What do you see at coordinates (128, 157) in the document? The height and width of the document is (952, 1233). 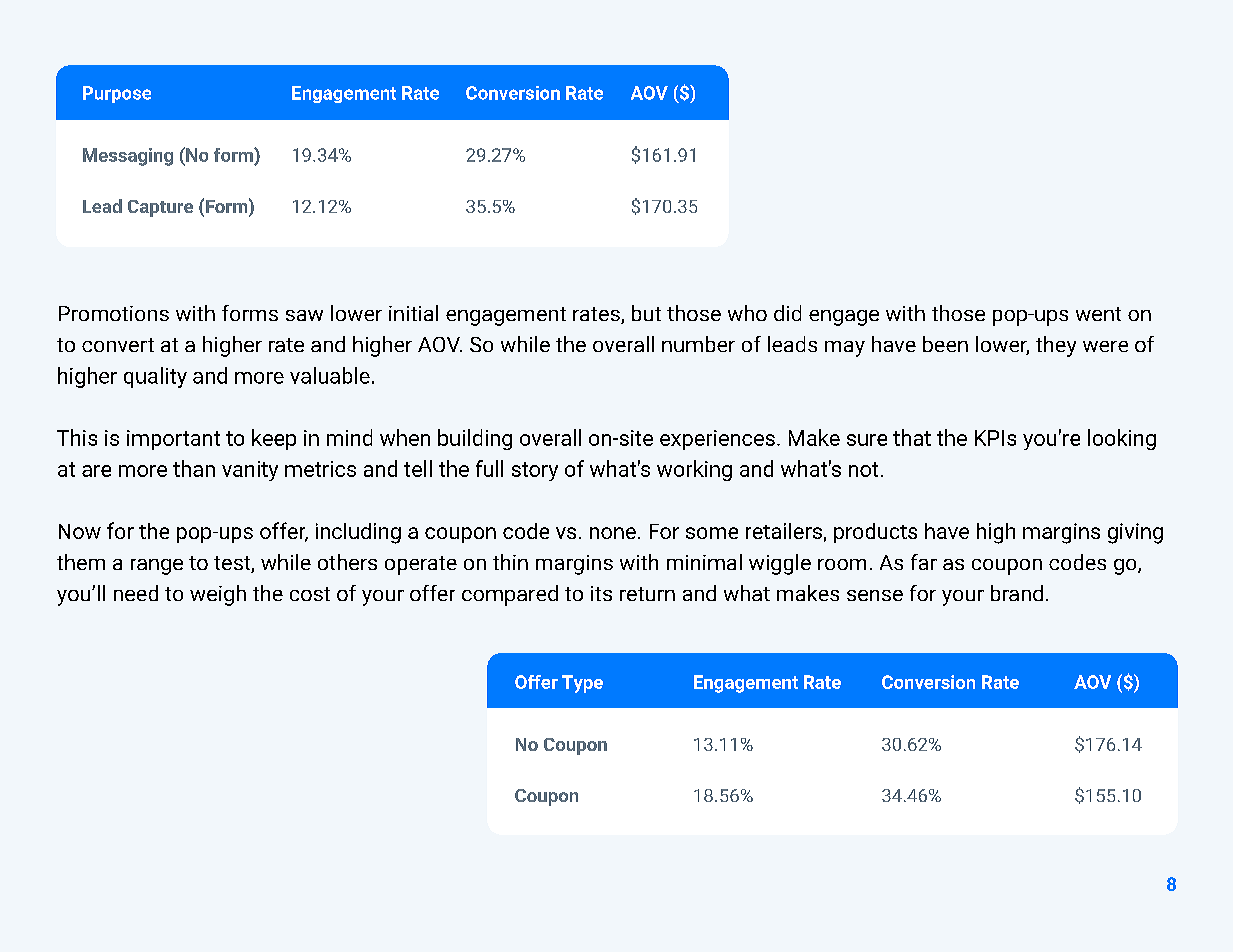 I see `Messaging` at bounding box center [128, 157].
